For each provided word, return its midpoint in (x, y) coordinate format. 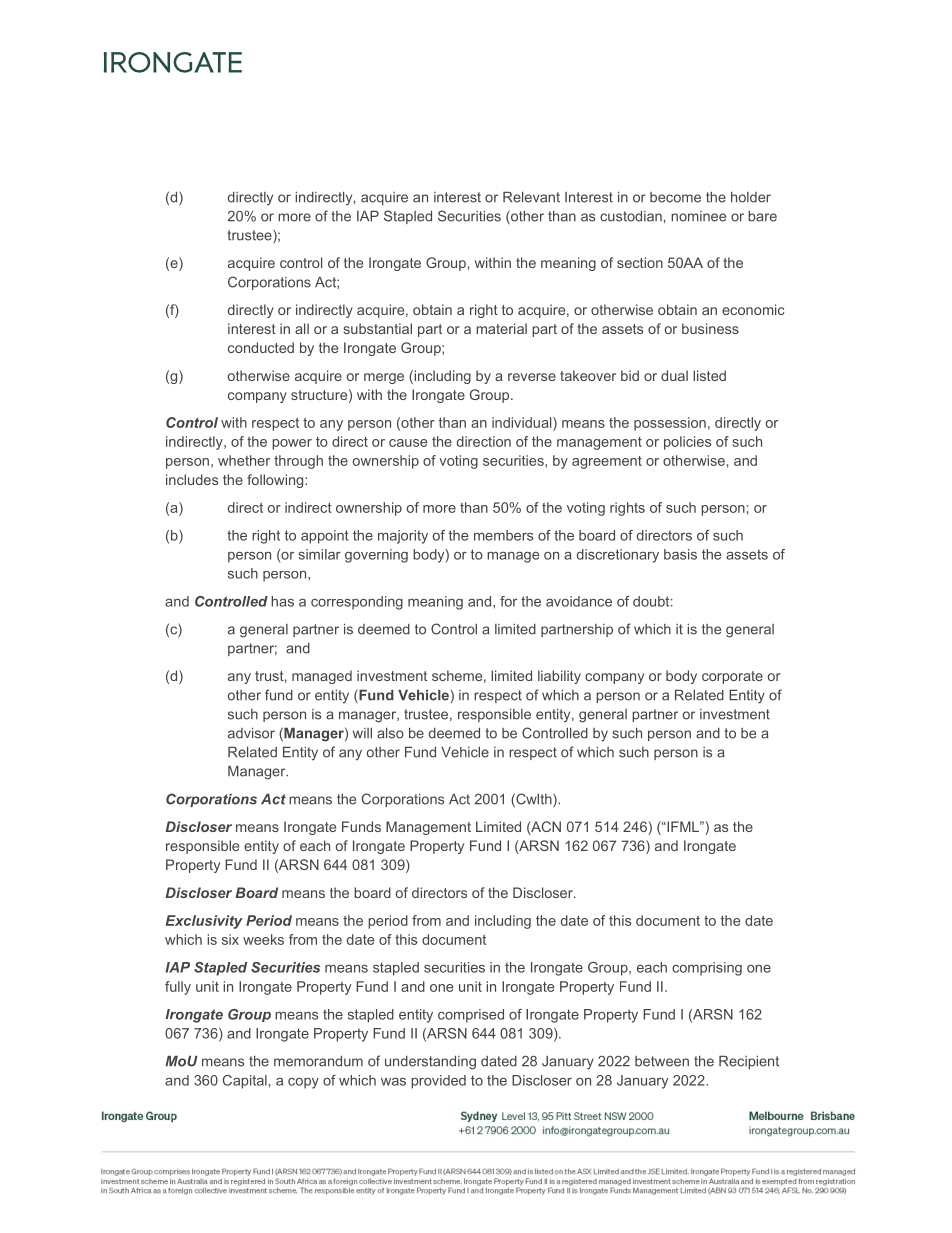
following (276, 481)
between (662, 1061)
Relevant (531, 197)
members (503, 535)
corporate (732, 677)
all (302, 328)
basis (680, 554)
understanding (430, 1063)
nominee (698, 216)
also (390, 733)
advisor (251, 733)
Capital (245, 1082)
